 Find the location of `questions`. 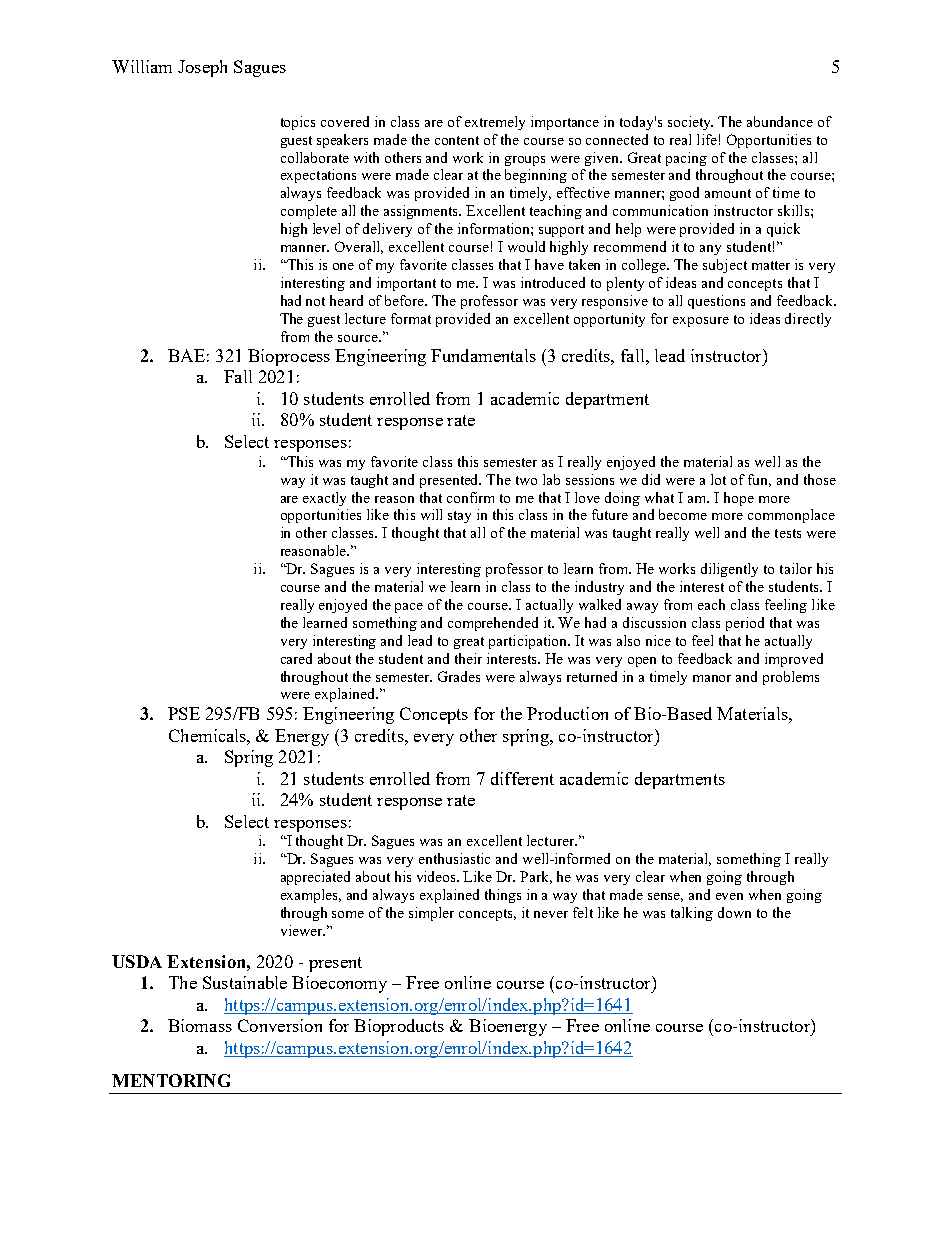

questions is located at coordinates (716, 302).
